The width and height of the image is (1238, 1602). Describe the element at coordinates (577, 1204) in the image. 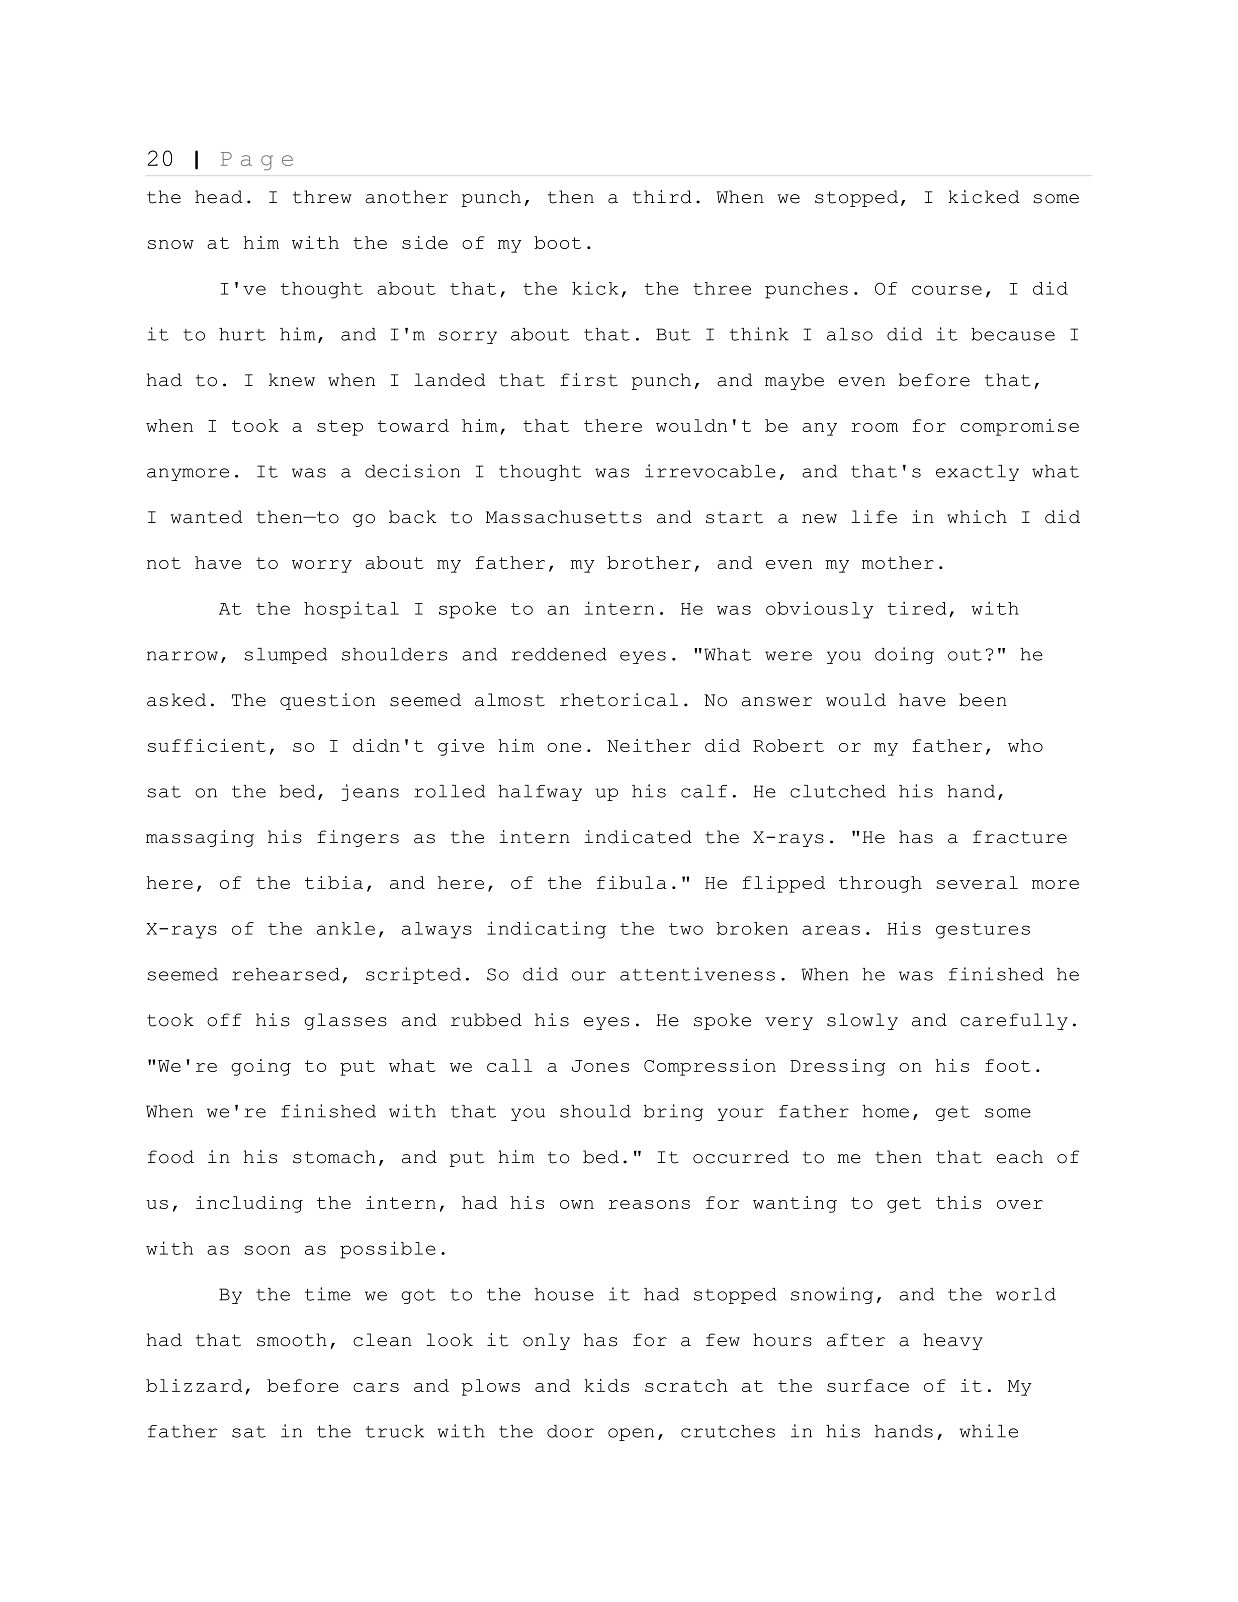

I see `own` at that location.
